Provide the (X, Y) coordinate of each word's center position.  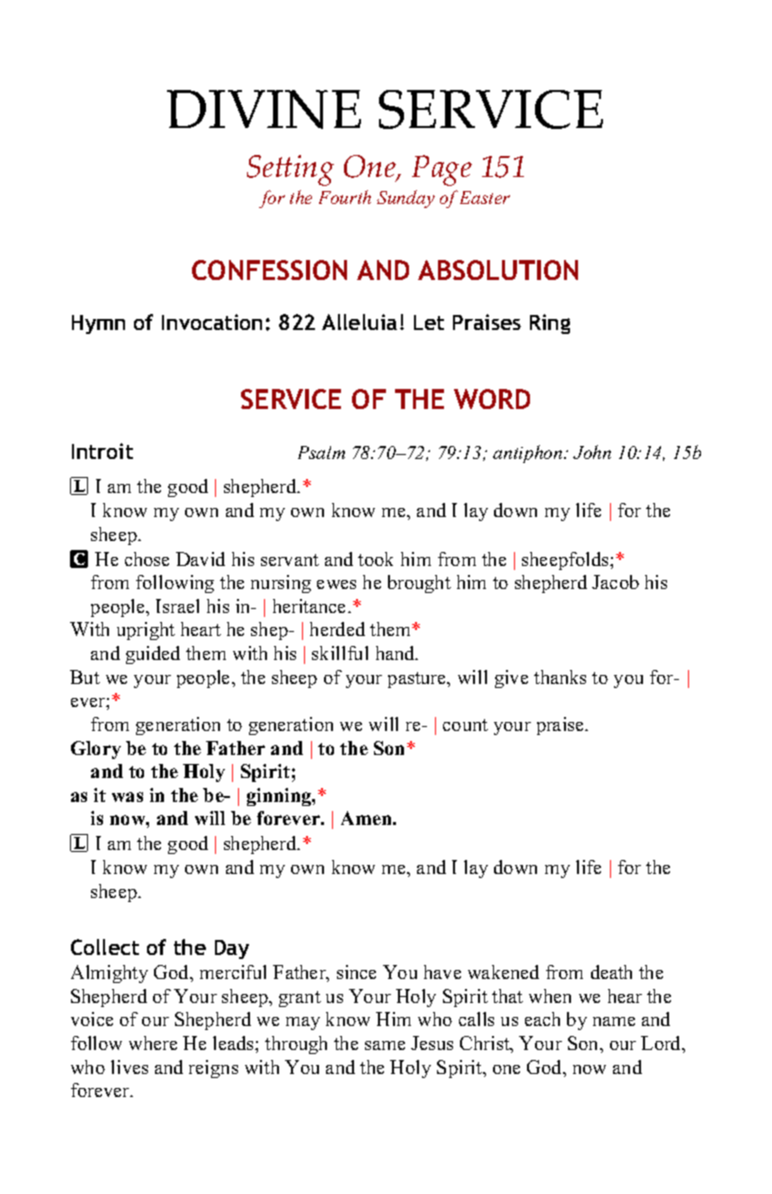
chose (147, 559)
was (127, 797)
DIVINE (264, 109)
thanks (560, 677)
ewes (336, 584)
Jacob (615, 582)
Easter (485, 197)
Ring (550, 324)
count (465, 725)
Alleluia (359, 322)
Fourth (345, 197)
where (153, 1043)
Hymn (98, 324)
